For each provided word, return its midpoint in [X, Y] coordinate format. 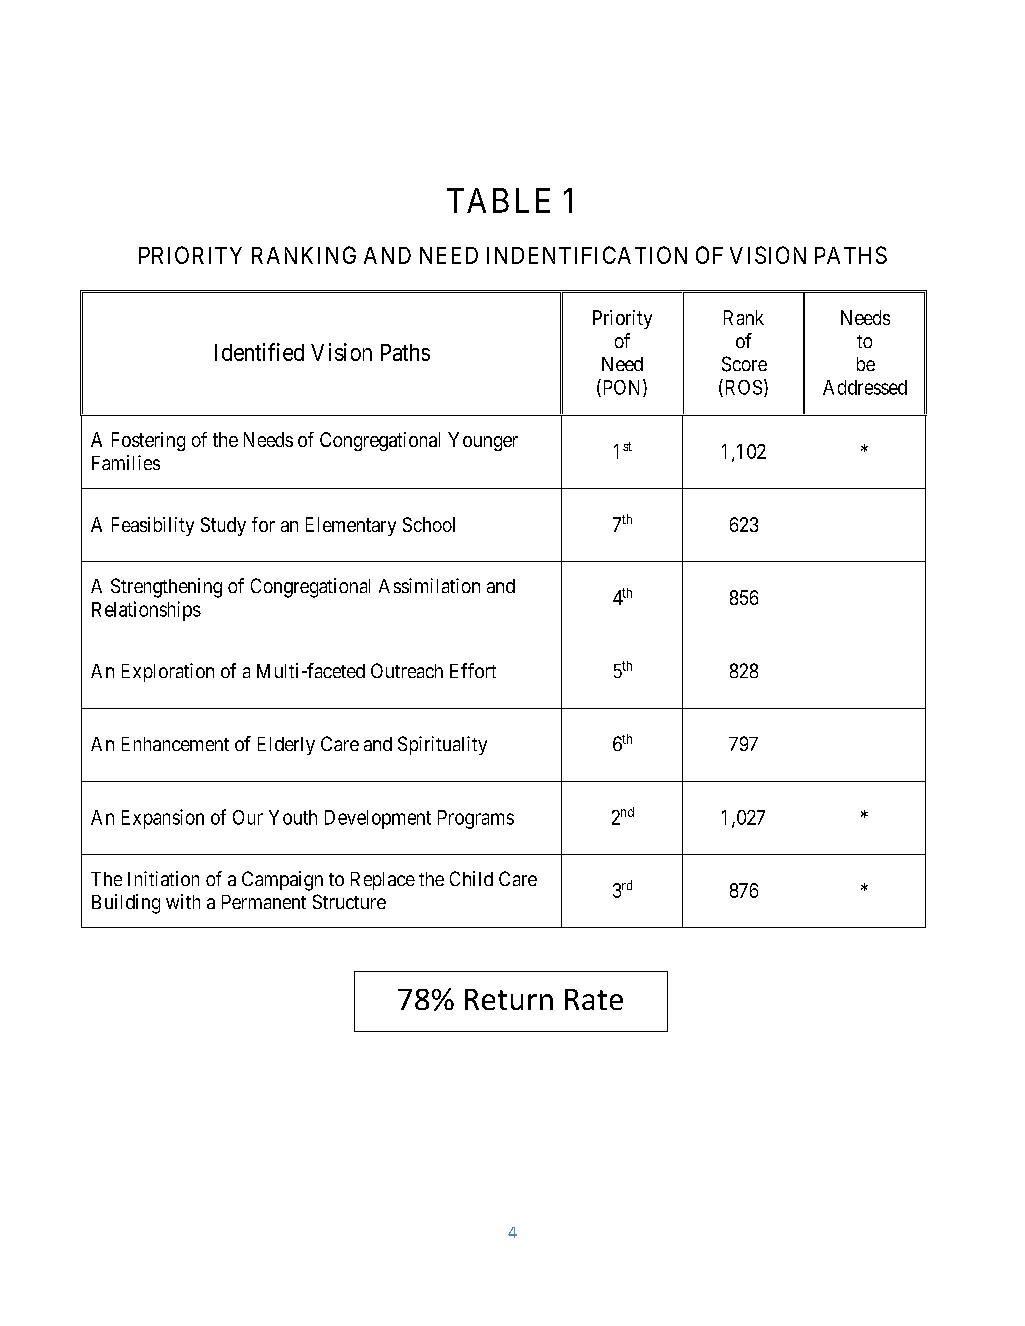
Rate [594, 999]
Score [744, 364]
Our [248, 817]
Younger [483, 441]
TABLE [498, 200]
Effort [473, 670]
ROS [742, 388]
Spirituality [442, 745]
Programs [476, 819]
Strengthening [166, 588]
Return [509, 999]
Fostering [148, 441]
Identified [259, 352]
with [183, 901]
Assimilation [429, 585]
